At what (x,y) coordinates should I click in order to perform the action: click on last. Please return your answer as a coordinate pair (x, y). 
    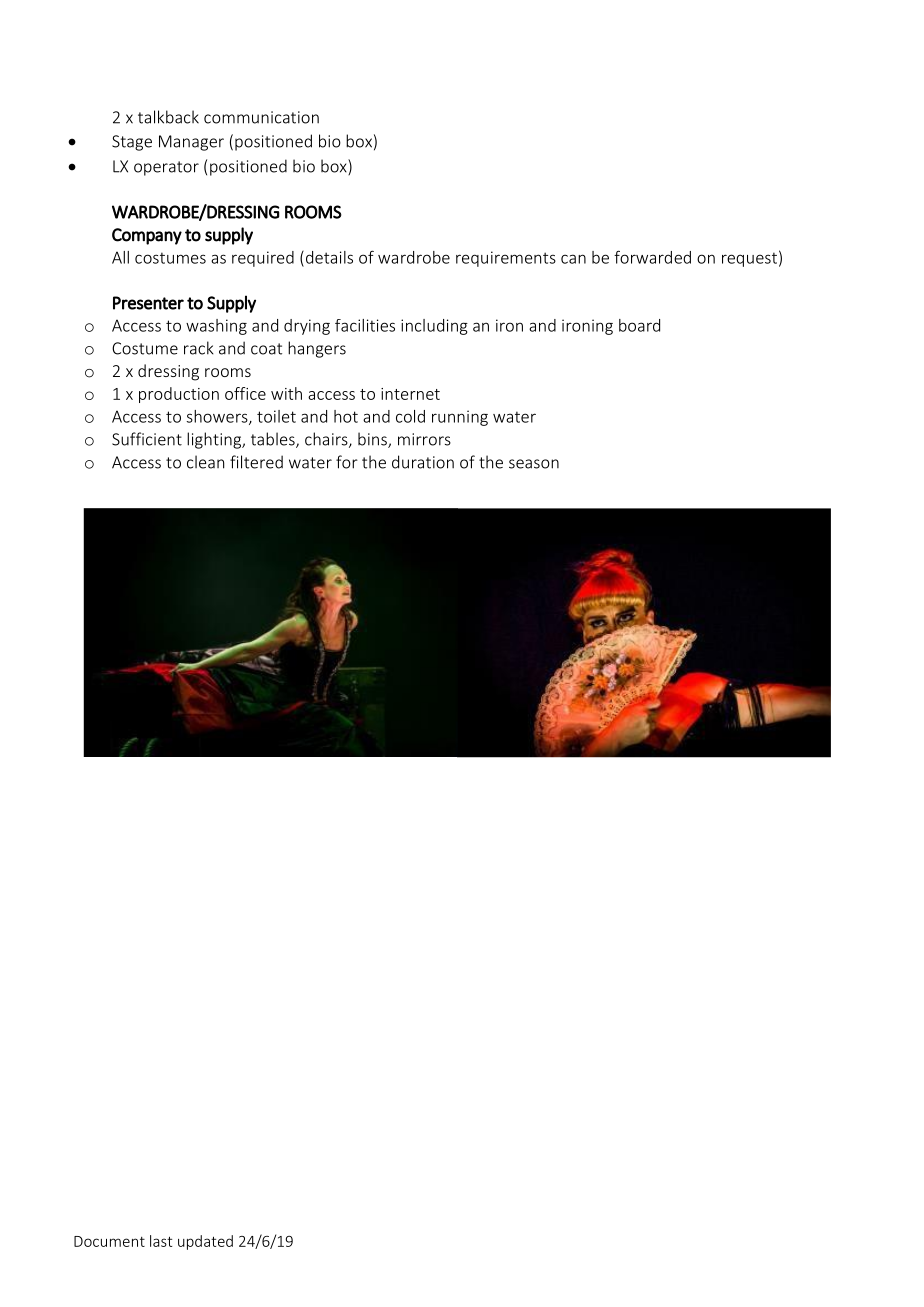
    Looking at the image, I should click on (161, 1241).
